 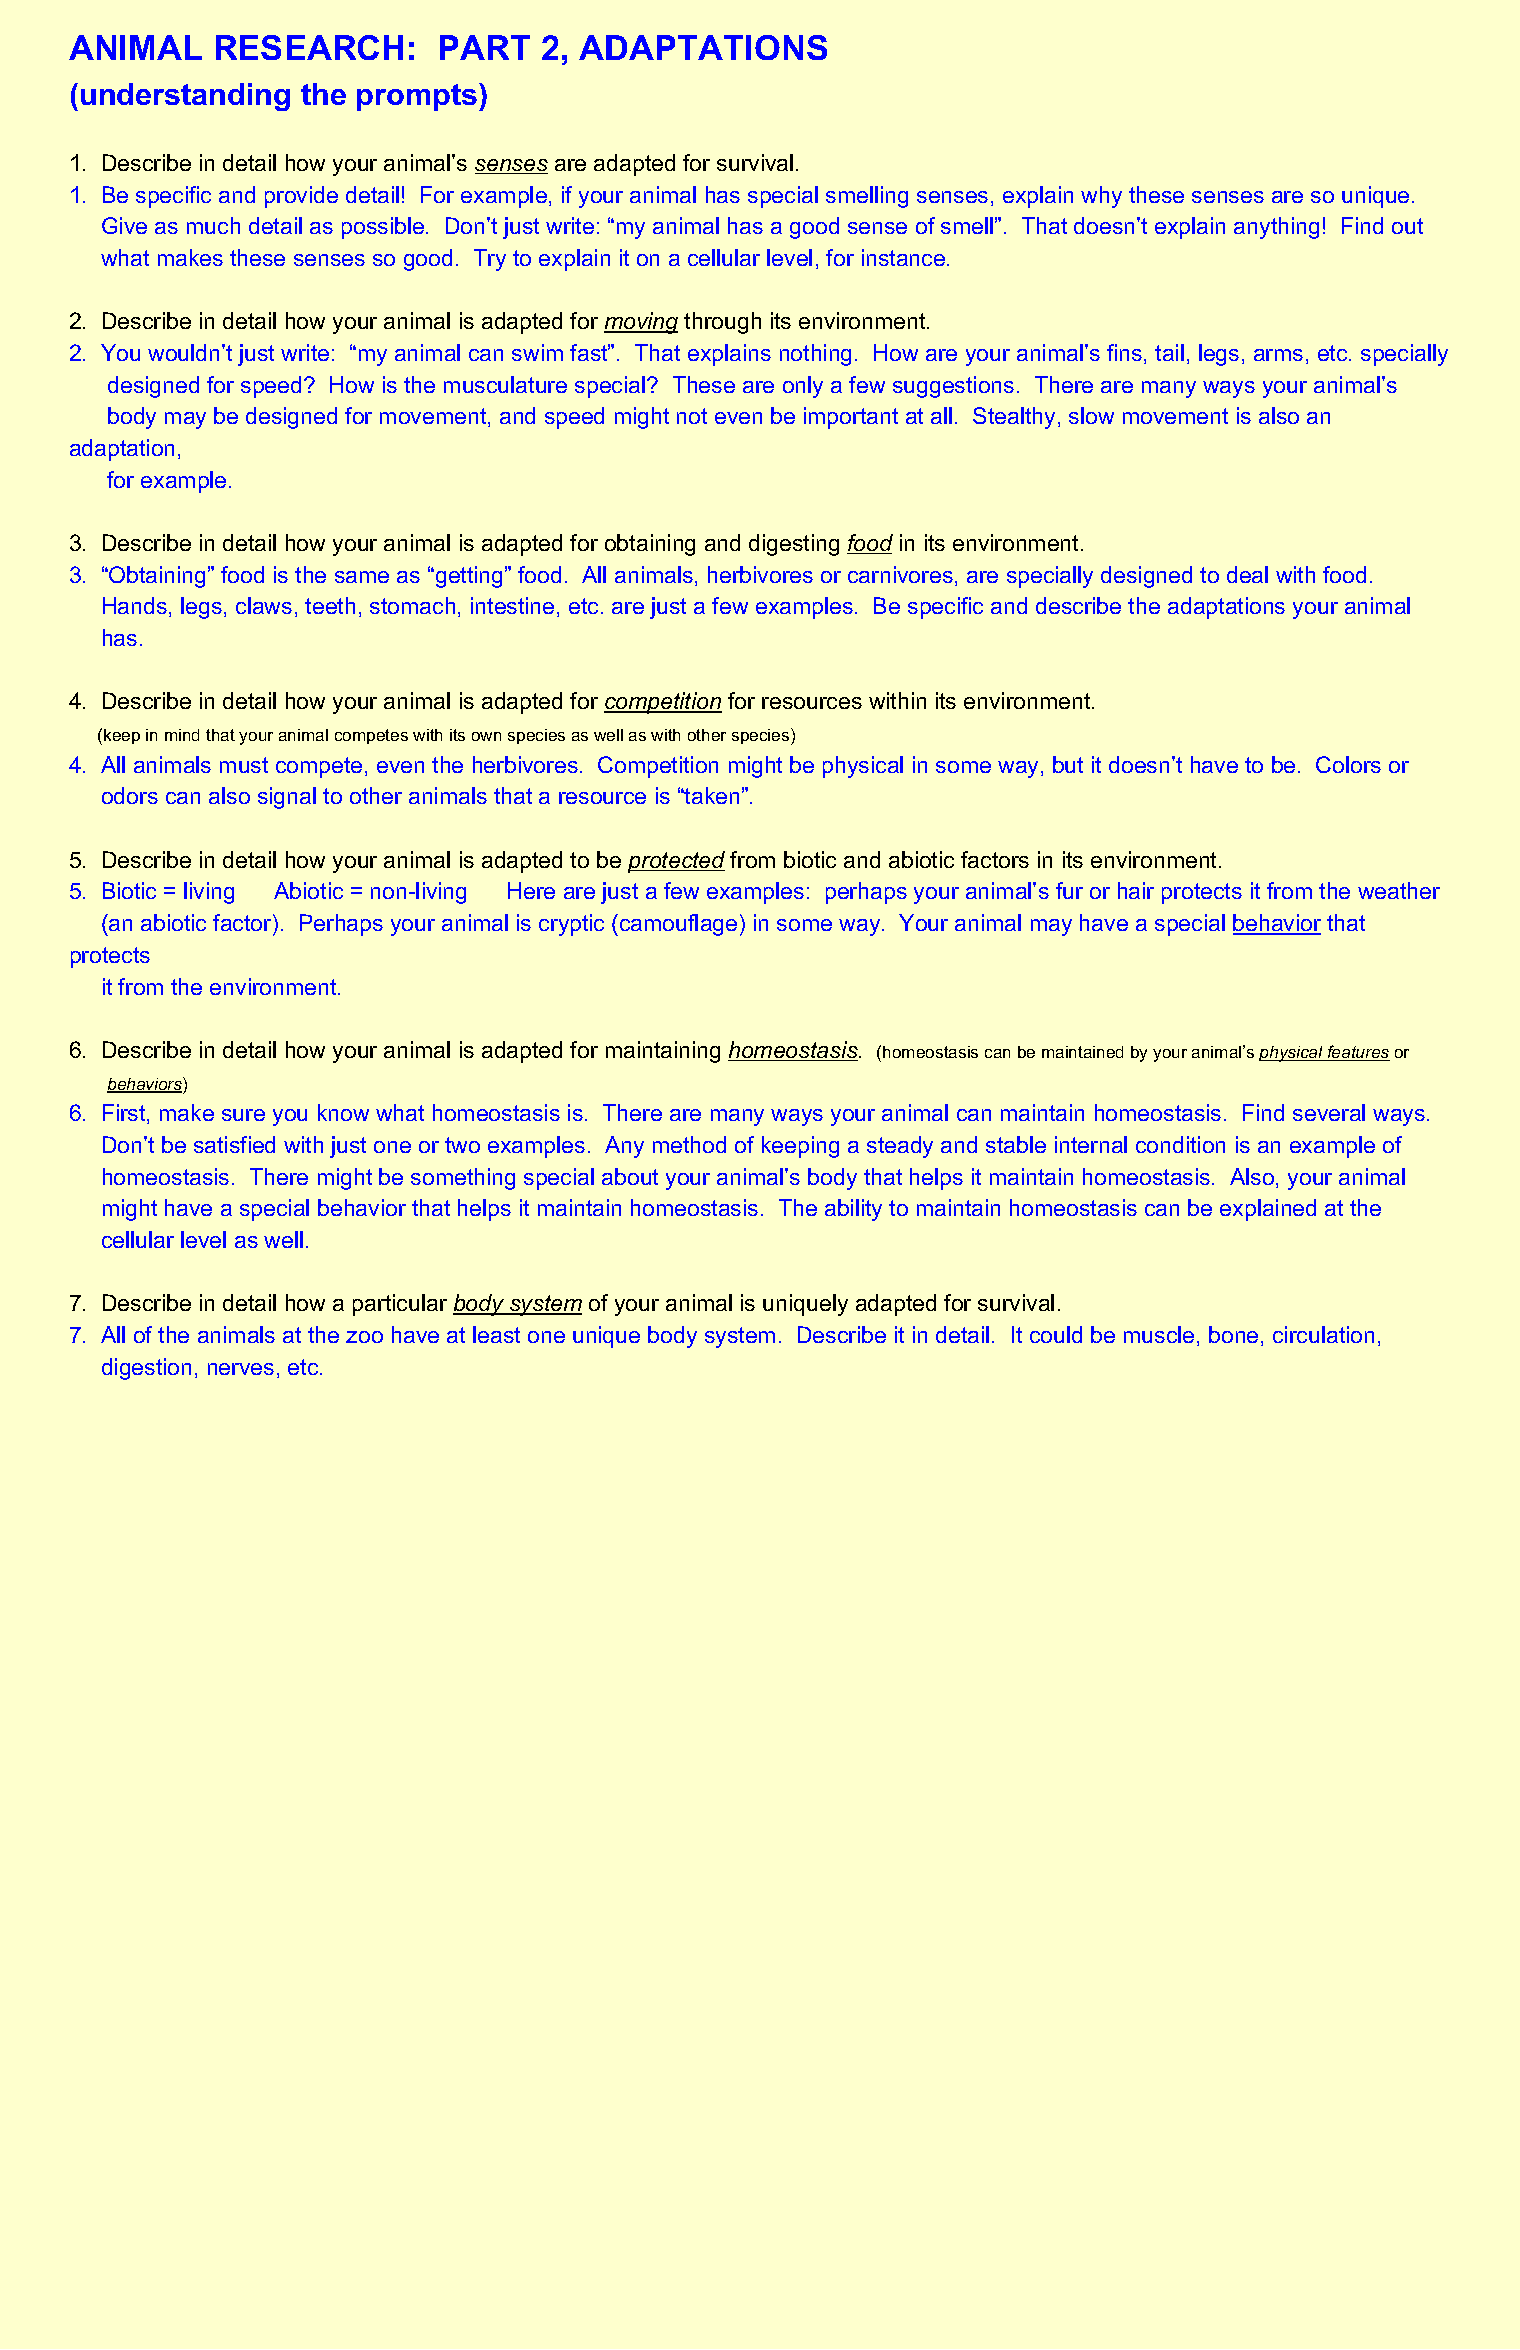 I want to click on method, so click(x=689, y=1144).
